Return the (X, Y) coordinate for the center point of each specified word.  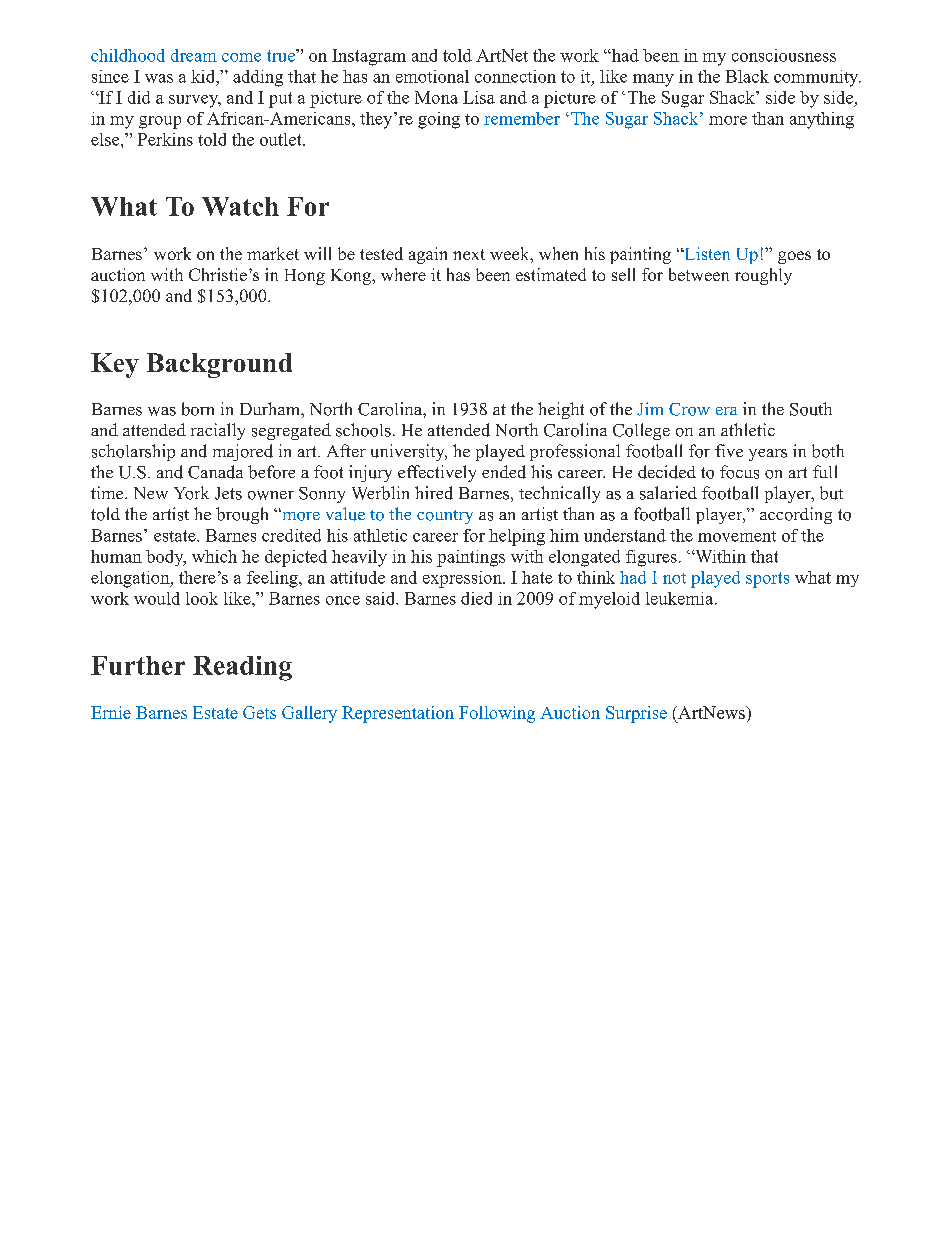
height (561, 410)
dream (194, 55)
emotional (432, 76)
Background (219, 365)
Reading (242, 668)
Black (747, 76)
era (726, 411)
